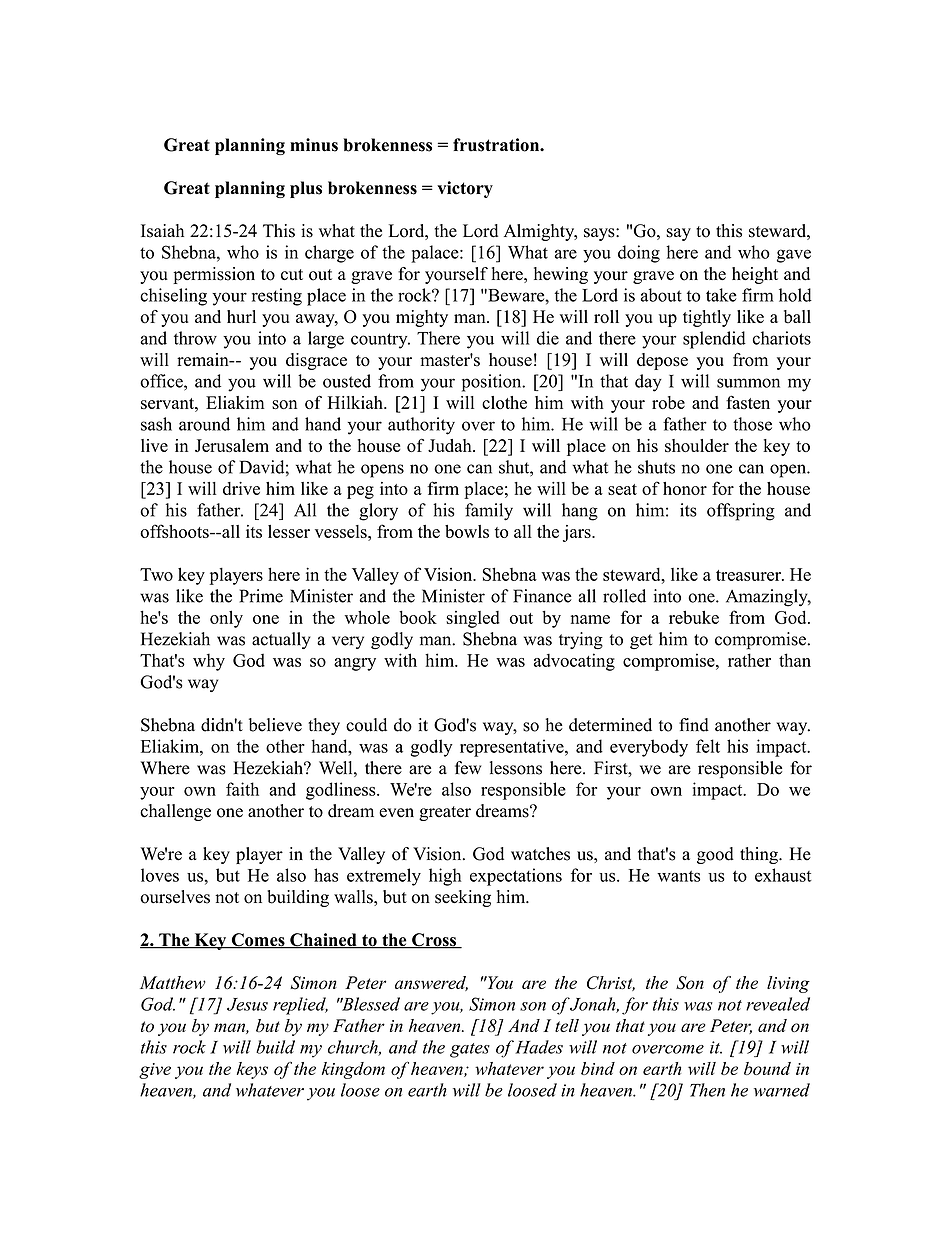 The width and height of the document is (952, 1233). I want to click on gates, so click(470, 1050).
